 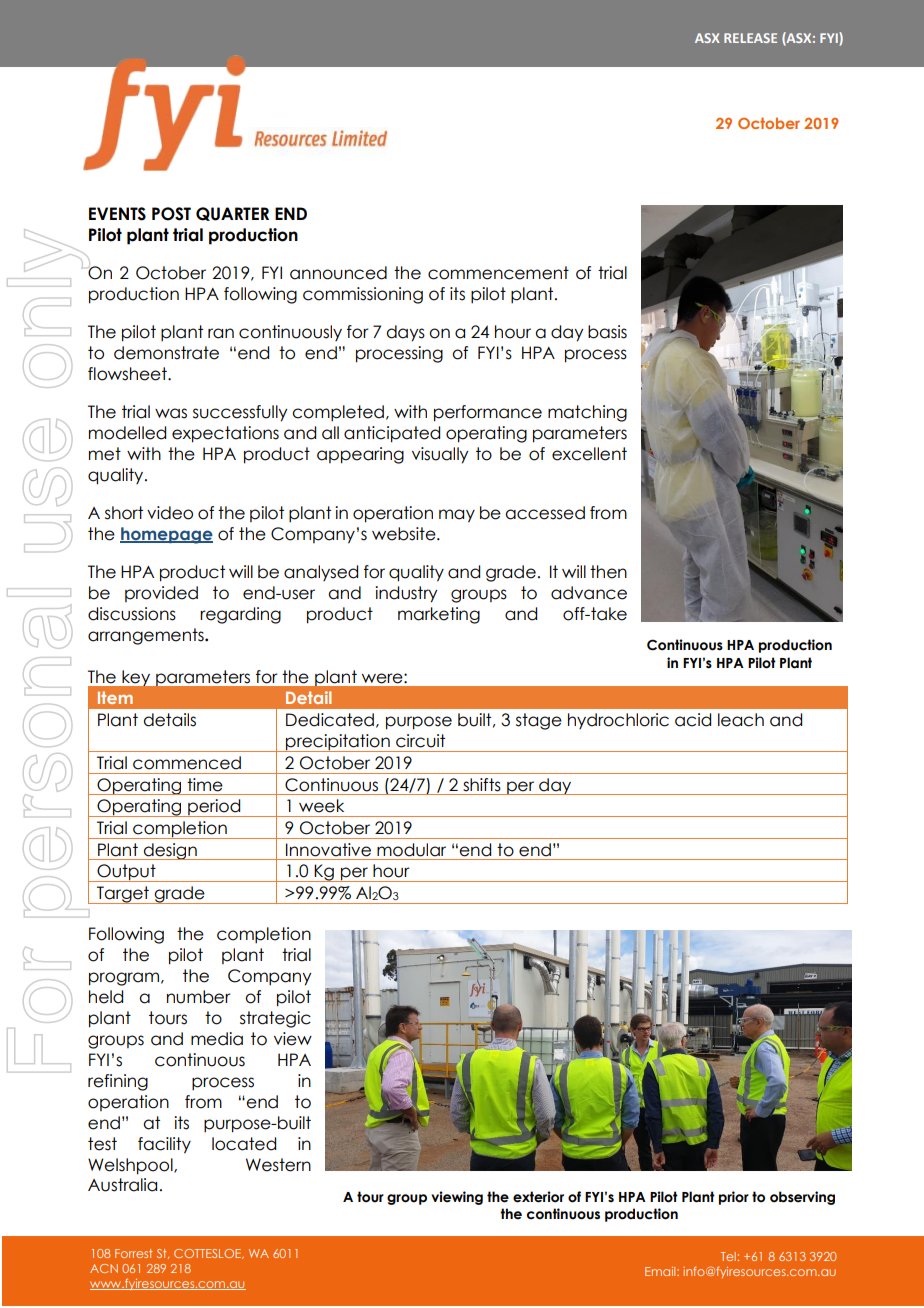 I want to click on design, so click(x=170, y=851).
